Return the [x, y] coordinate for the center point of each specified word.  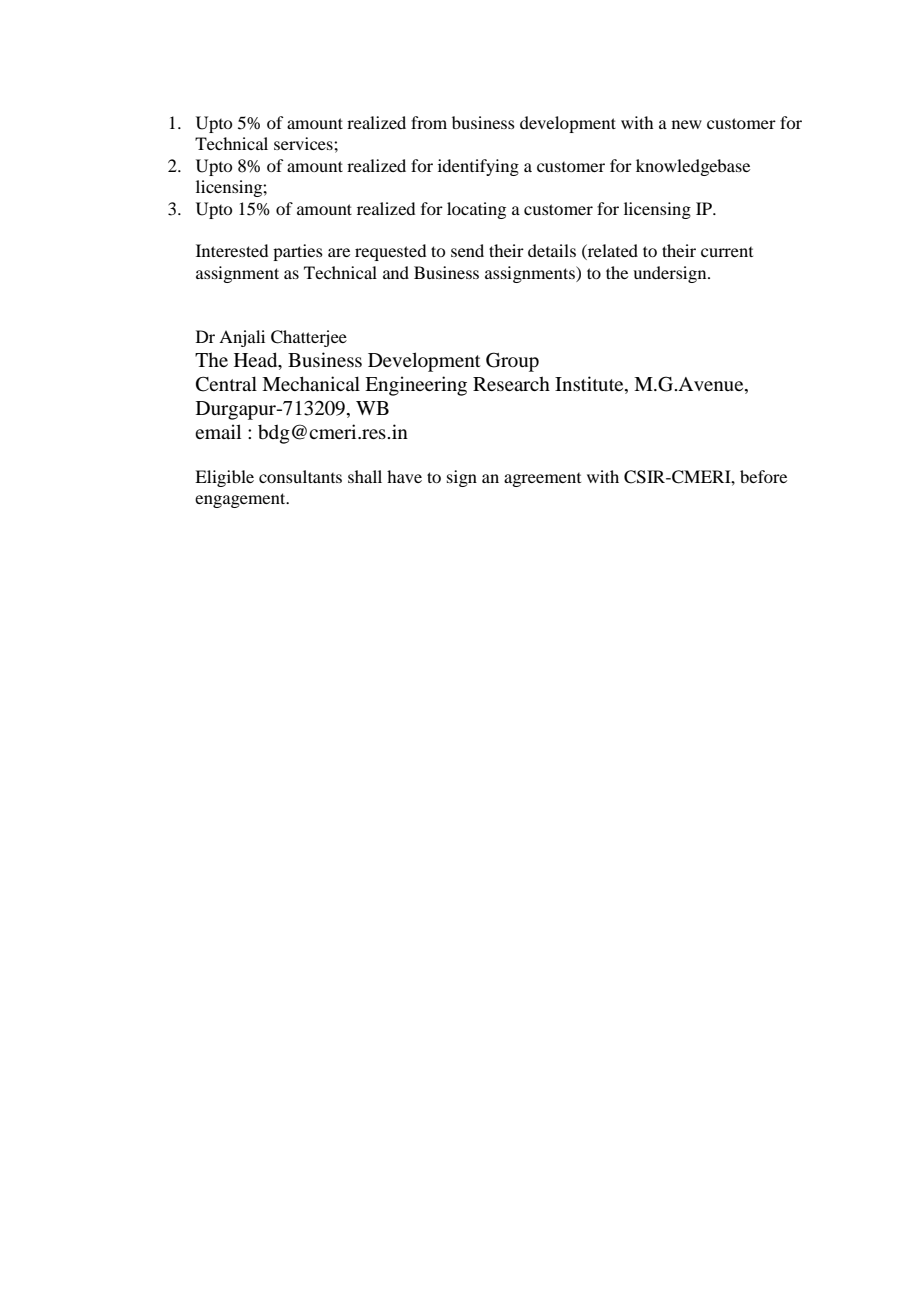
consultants [300, 476]
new [687, 124]
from [429, 122]
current [727, 252]
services [304, 143]
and [396, 272]
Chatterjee [309, 338]
